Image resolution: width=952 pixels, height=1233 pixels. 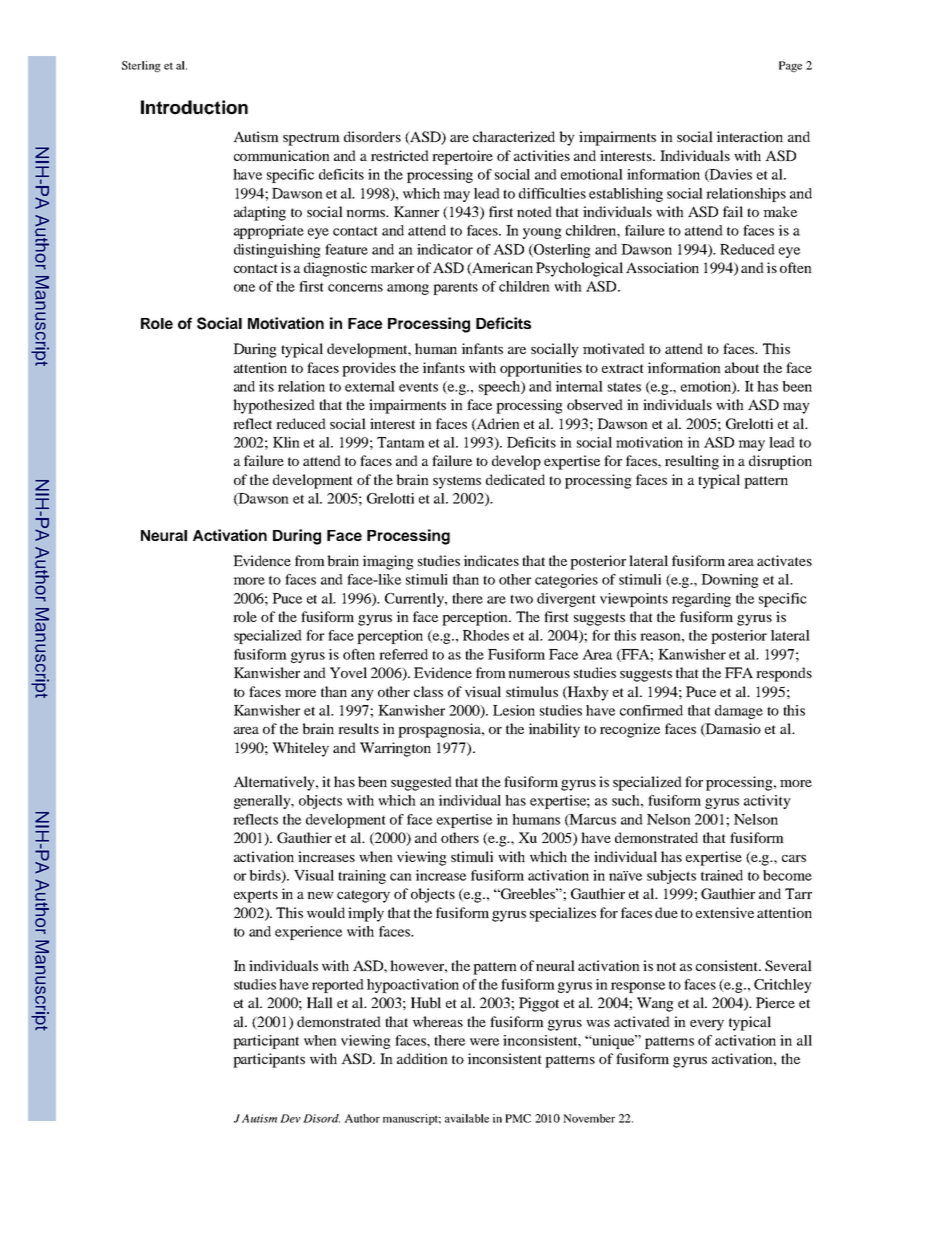 What do you see at coordinates (518, 1118) in the screenshot?
I see `PMC` at bounding box center [518, 1118].
